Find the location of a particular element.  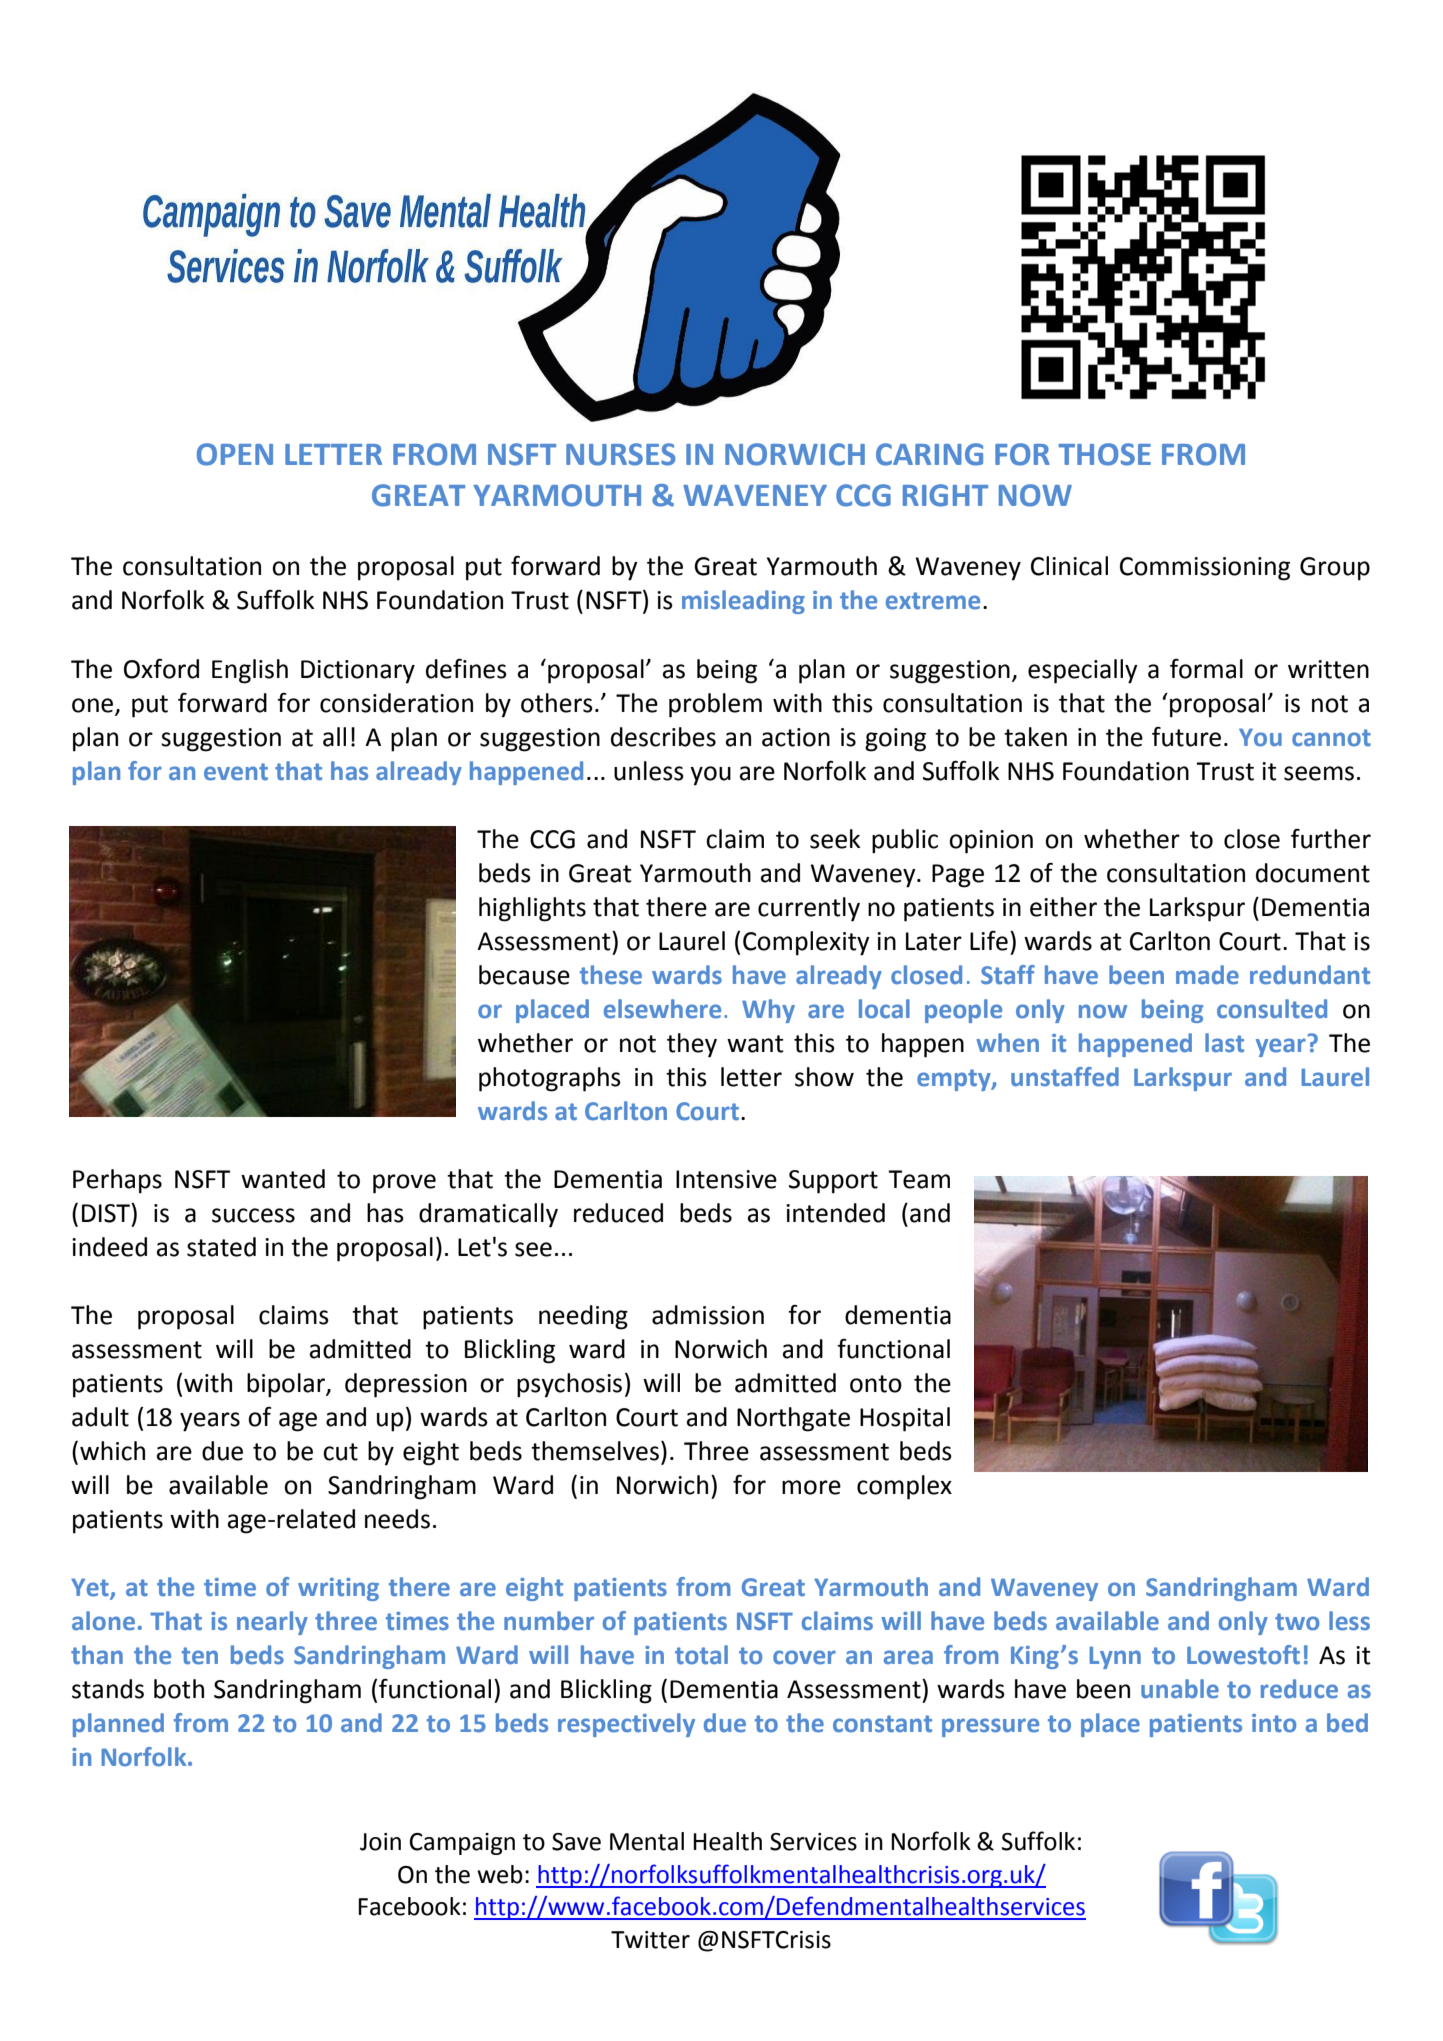

Intensive is located at coordinates (726, 1179).
